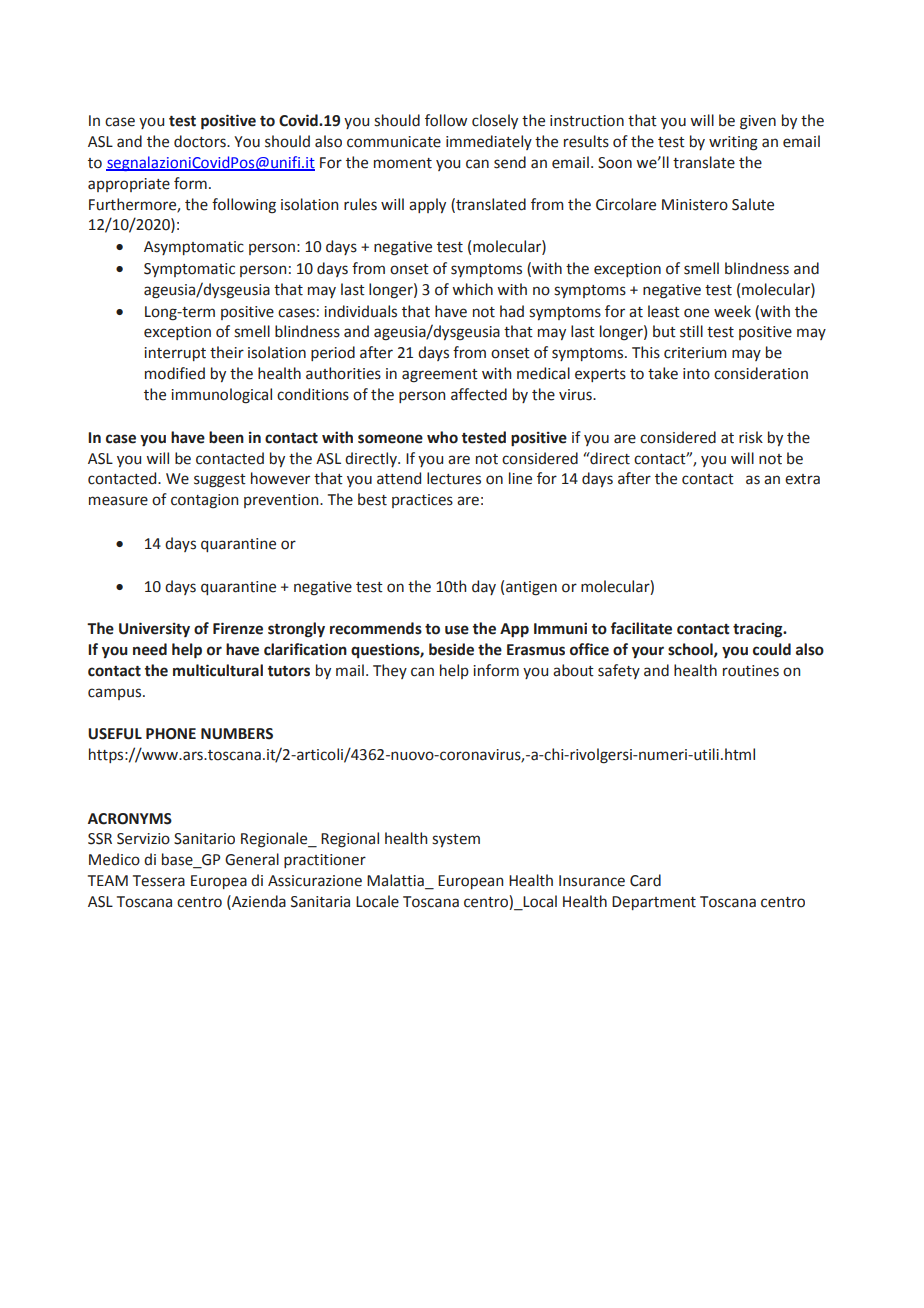  Describe the element at coordinates (422, 501) in the screenshot. I see `practices` at that location.
